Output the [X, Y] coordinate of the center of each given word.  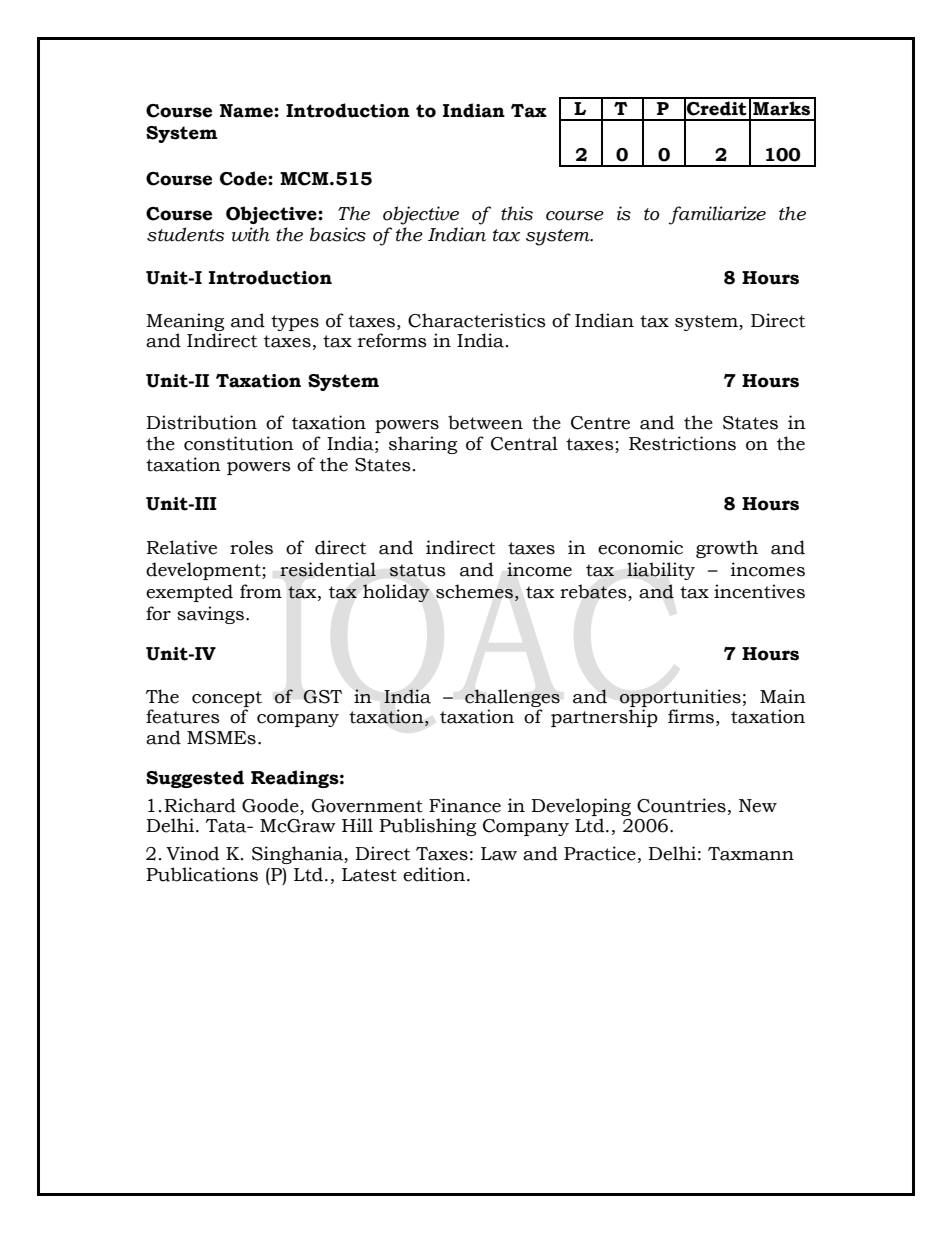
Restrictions [682, 443]
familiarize [717, 215]
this [517, 213]
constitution [239, 443]
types [295, 323]
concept [227, 699]
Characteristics [477, 320]
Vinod [192, 853]
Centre [600, 423]
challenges [512, 698]
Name [247, 111]
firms [691, 716]
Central [524, 443]
